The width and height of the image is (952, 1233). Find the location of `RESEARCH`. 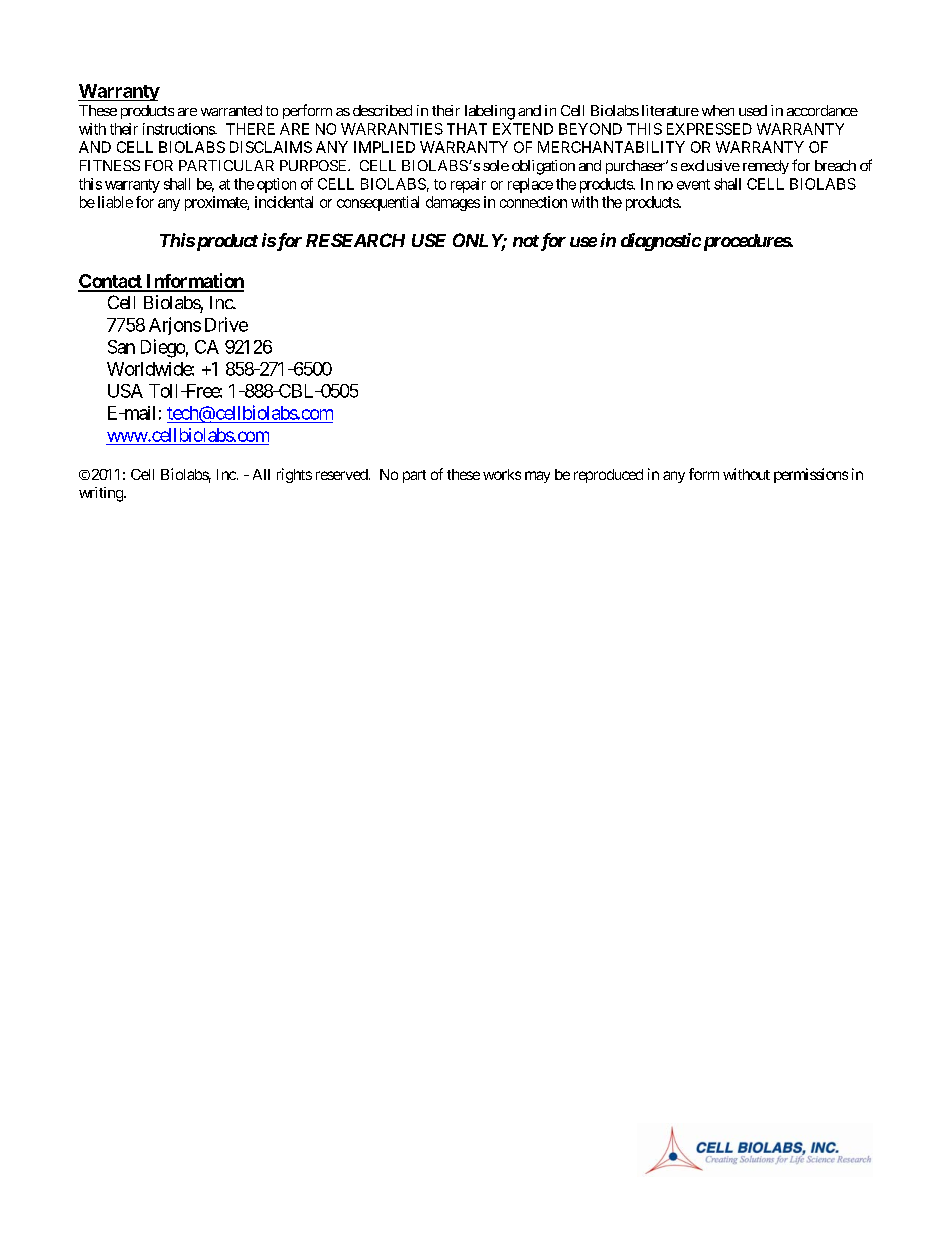

RESEARCH is located at coordinates (355, 240).
